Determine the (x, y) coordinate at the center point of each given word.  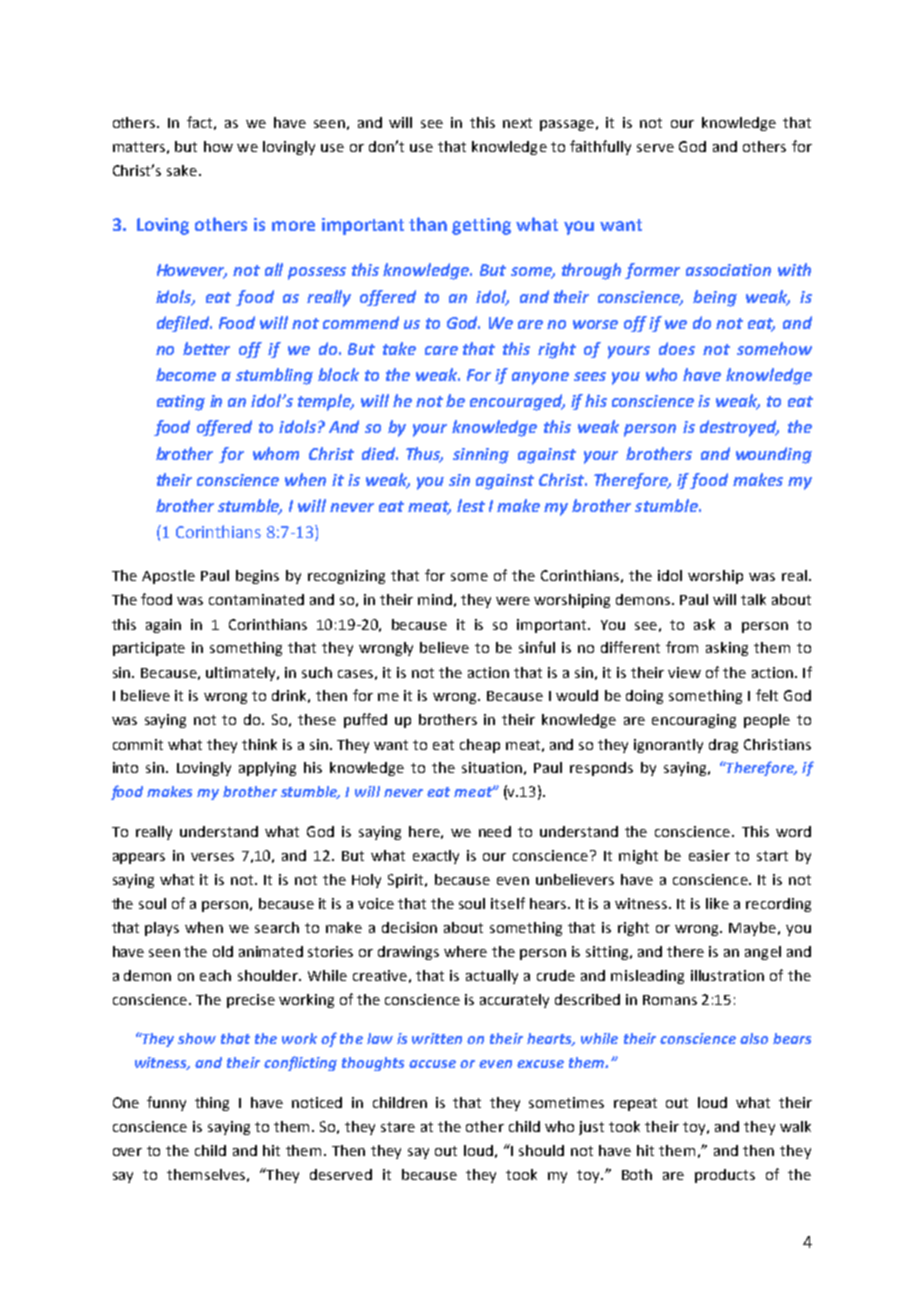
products (725, 1176)
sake (182, 170)
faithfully (600, 147)
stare (398, 1127)
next (517, 123)
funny (166, 1103)
